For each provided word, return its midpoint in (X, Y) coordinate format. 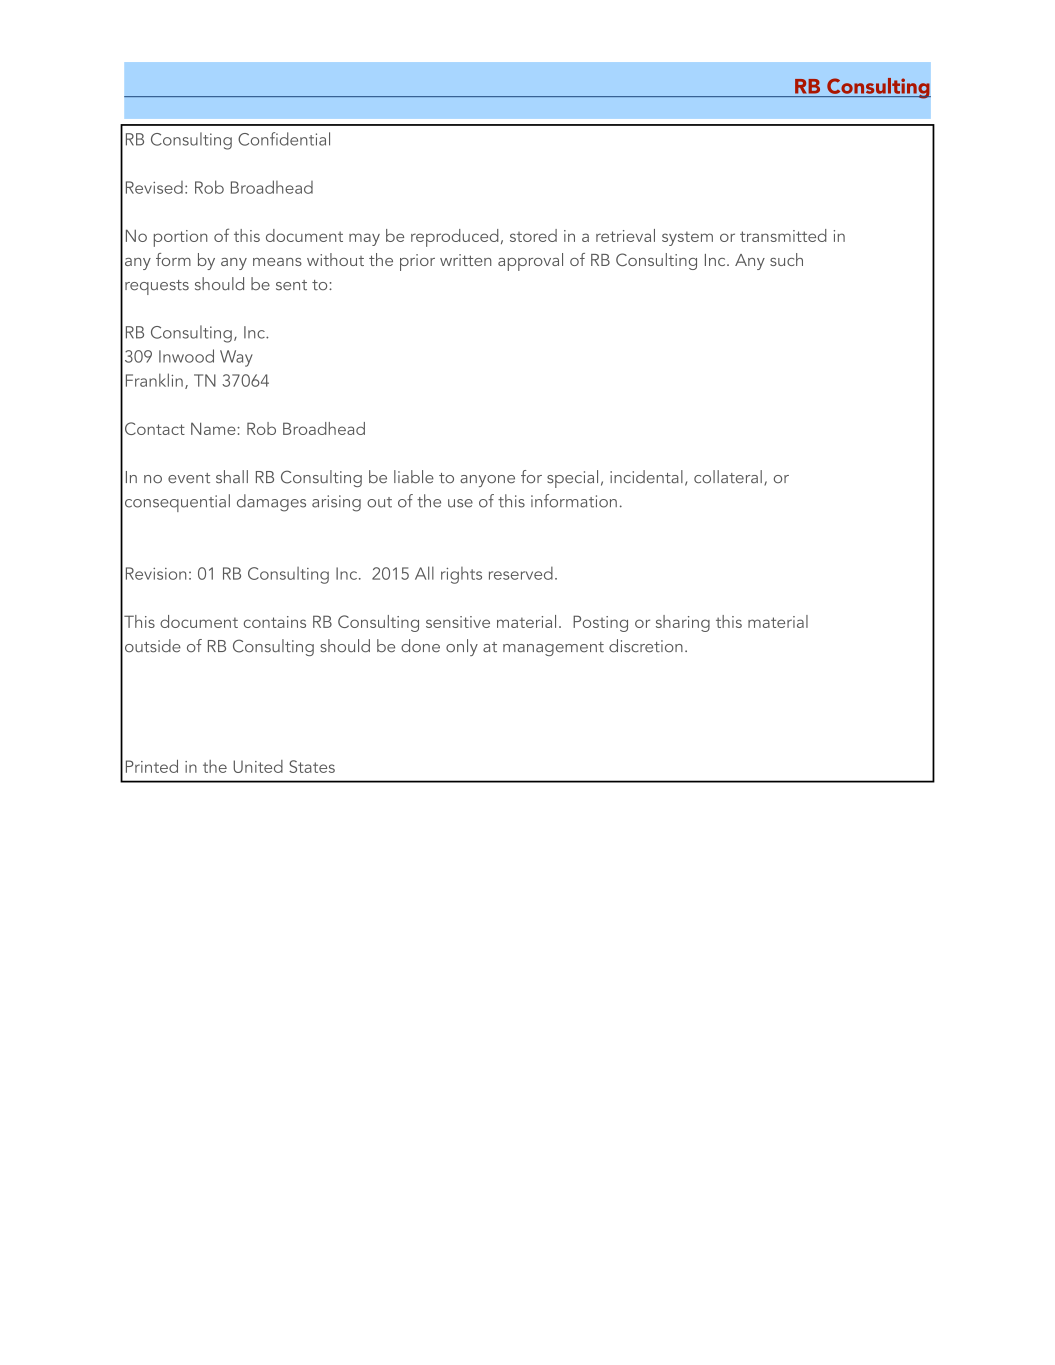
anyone (487, 481)
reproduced (455, 238)
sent (291, 285)
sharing (683, 623)
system (687, 238)
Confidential (284, 139)
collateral (728, 477)
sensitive (458, 622)
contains (275, 622)
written (465, 260)
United (258, 766)
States (312, 766)
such (786, 259)
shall (232, 477)
